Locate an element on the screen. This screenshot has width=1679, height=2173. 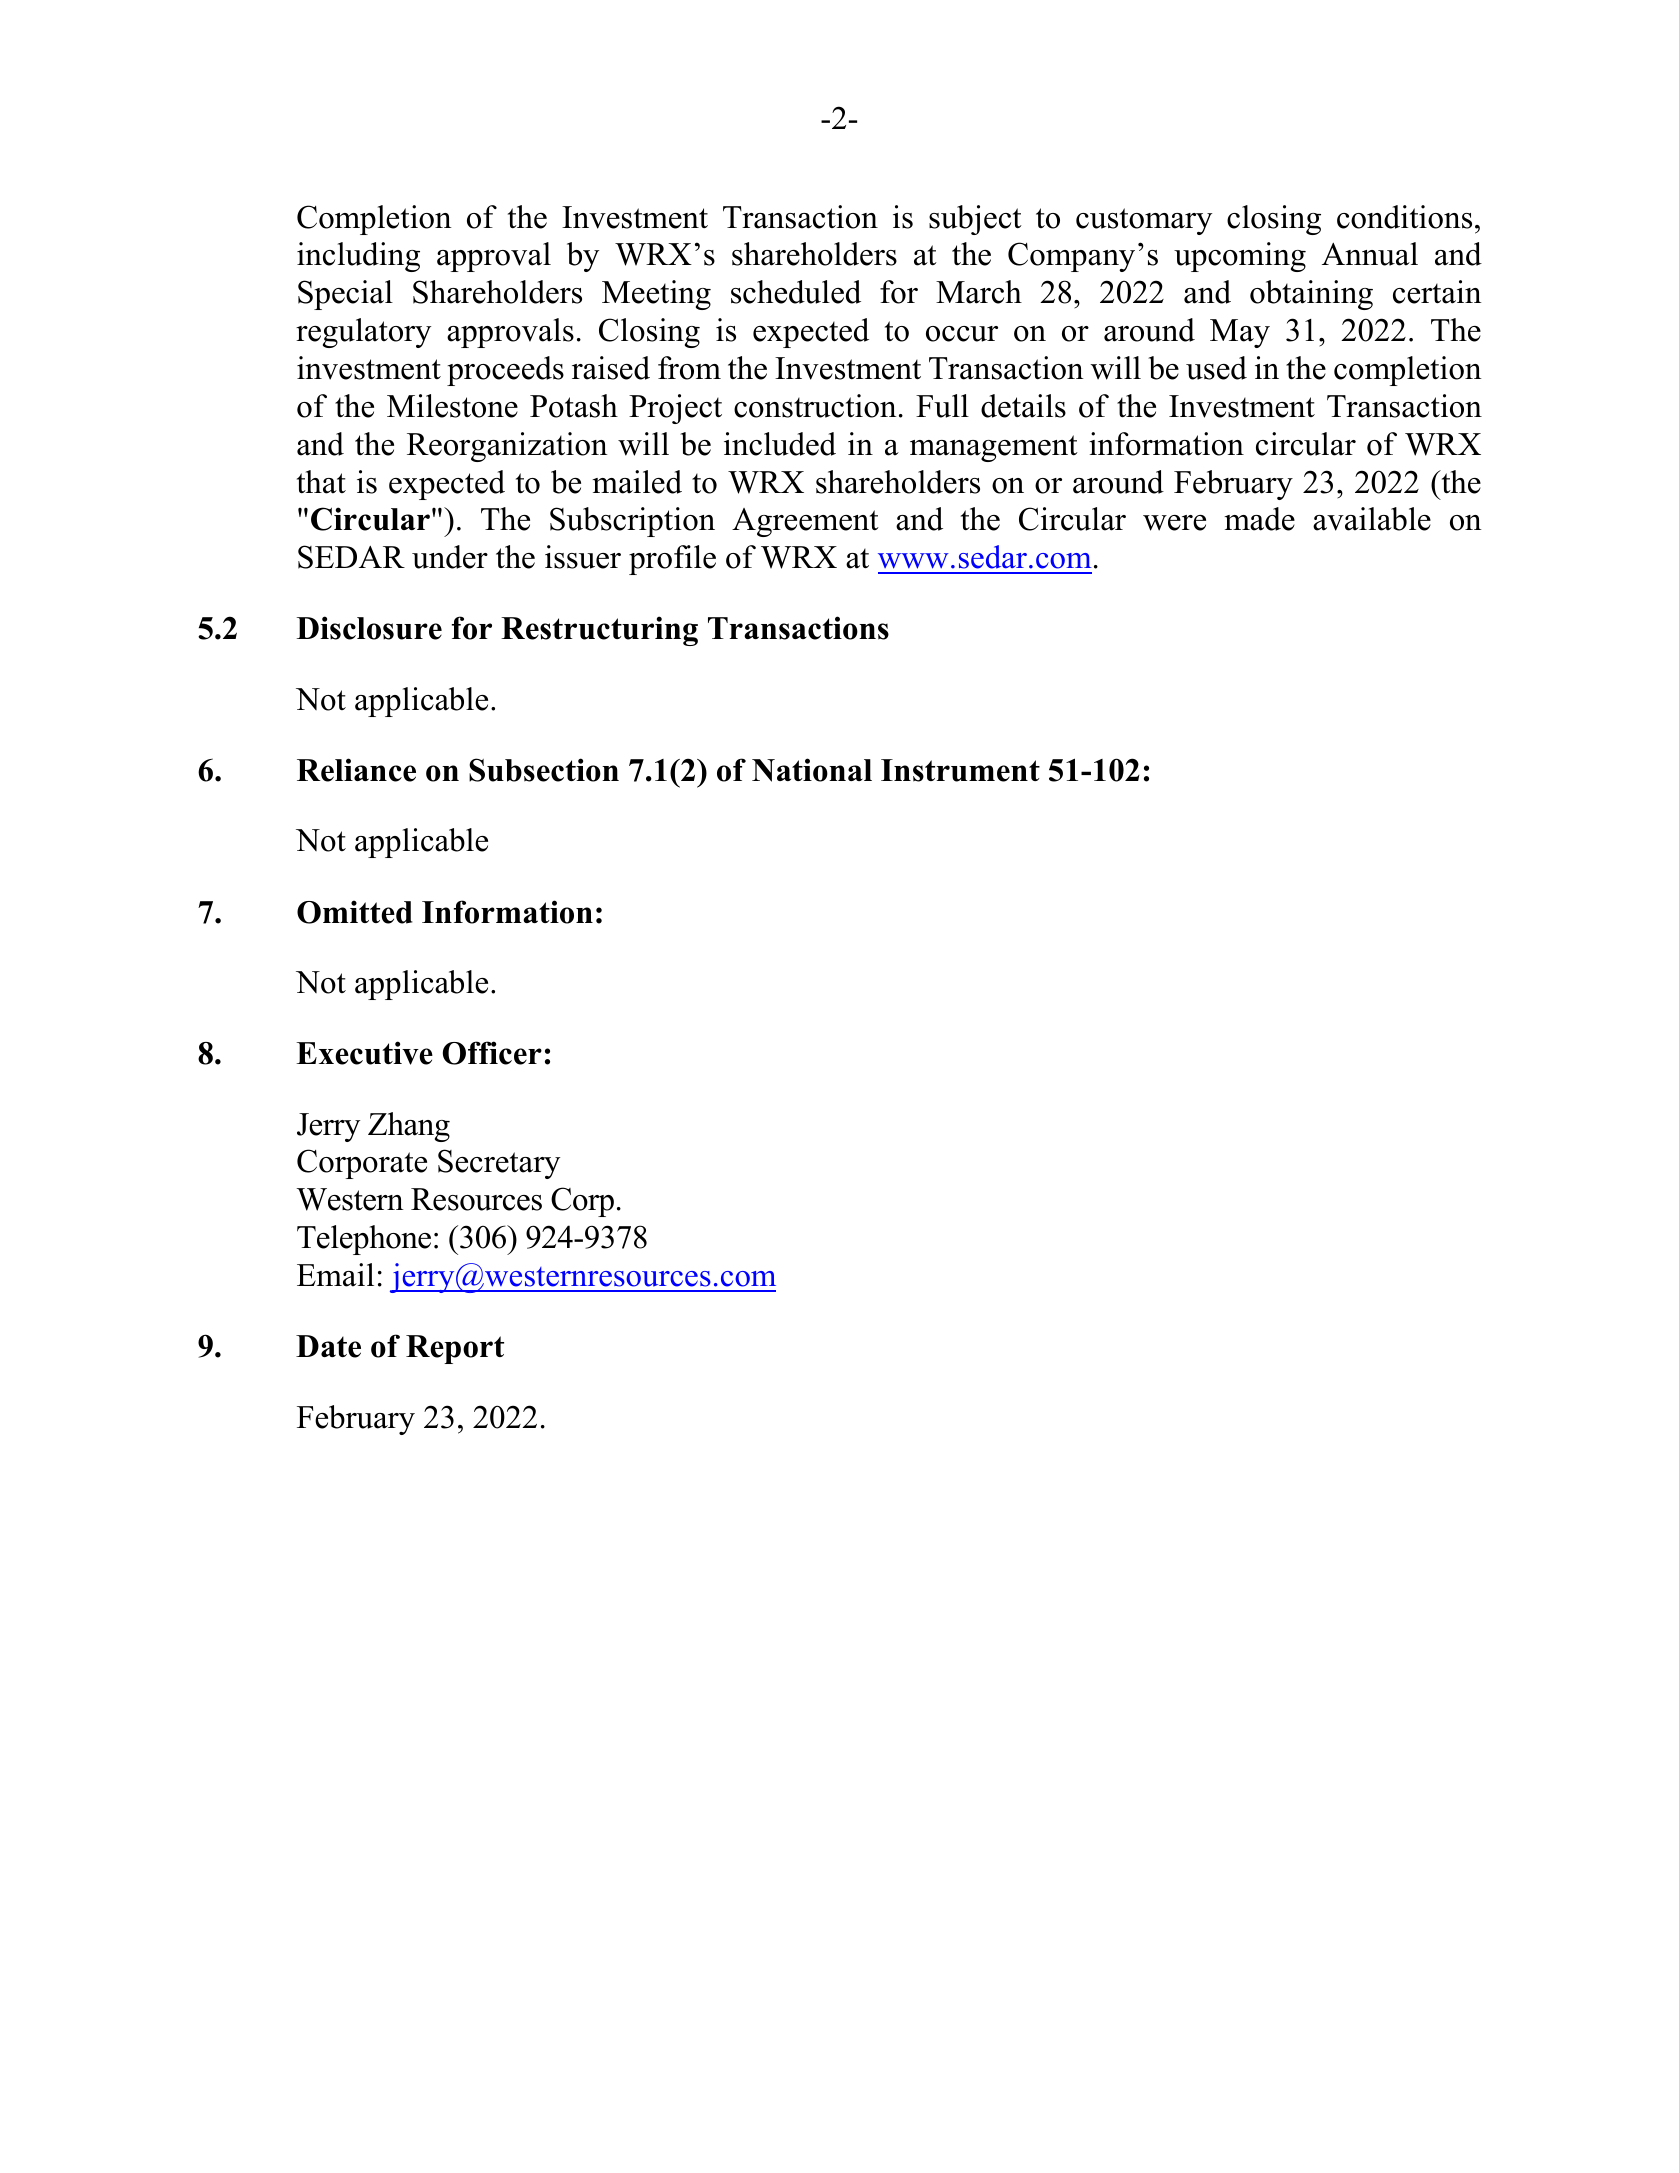
National is located at coordinates (812, 770).
